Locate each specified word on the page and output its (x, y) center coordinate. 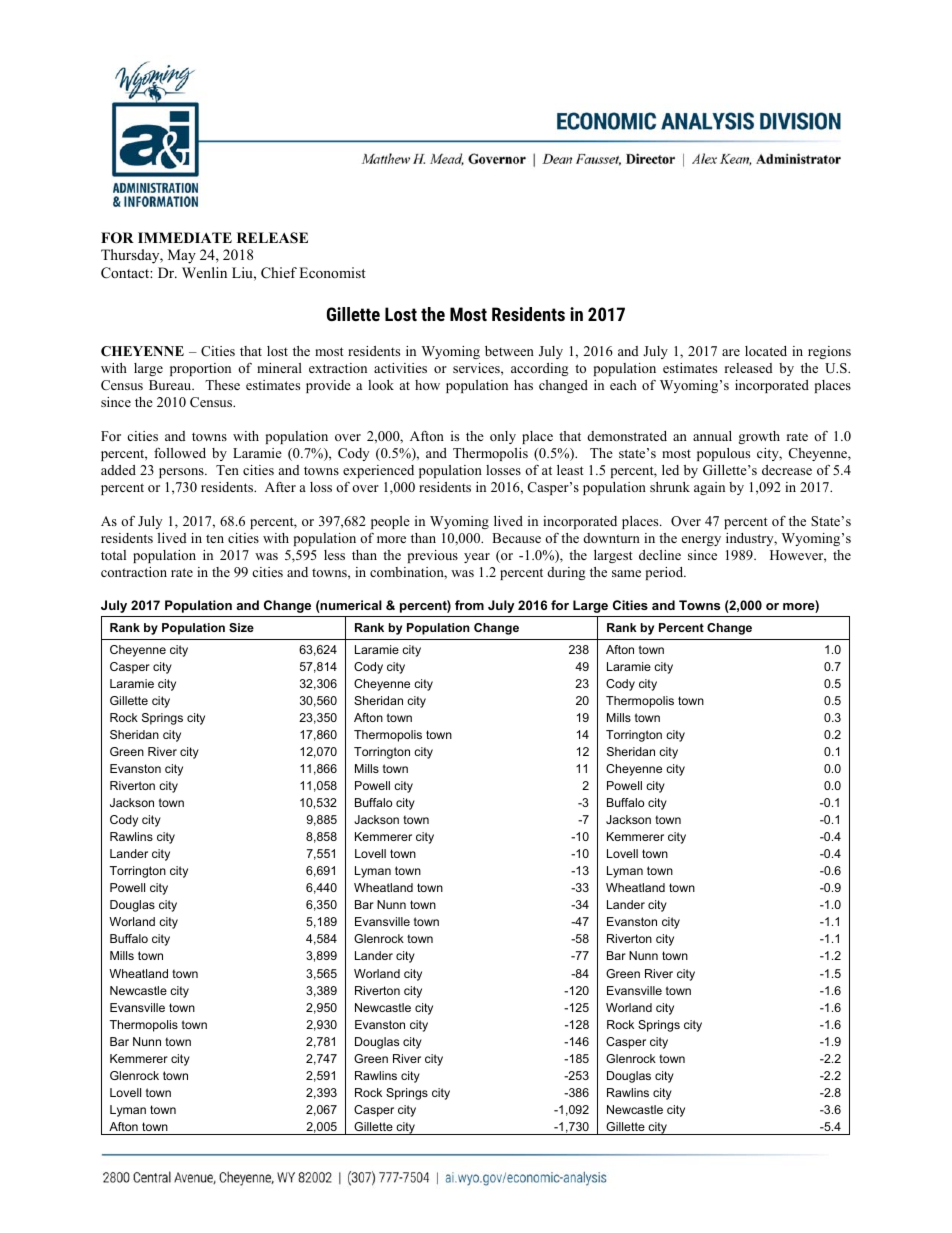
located (766, 351)
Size (241, 627)
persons (182, 473)
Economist (332, 272)
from (469, 605)
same (626, 573)
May (182, 256)
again (709, 488)
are (731, 352)
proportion (200, 369)
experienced (378, 471)
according (540, 369)
